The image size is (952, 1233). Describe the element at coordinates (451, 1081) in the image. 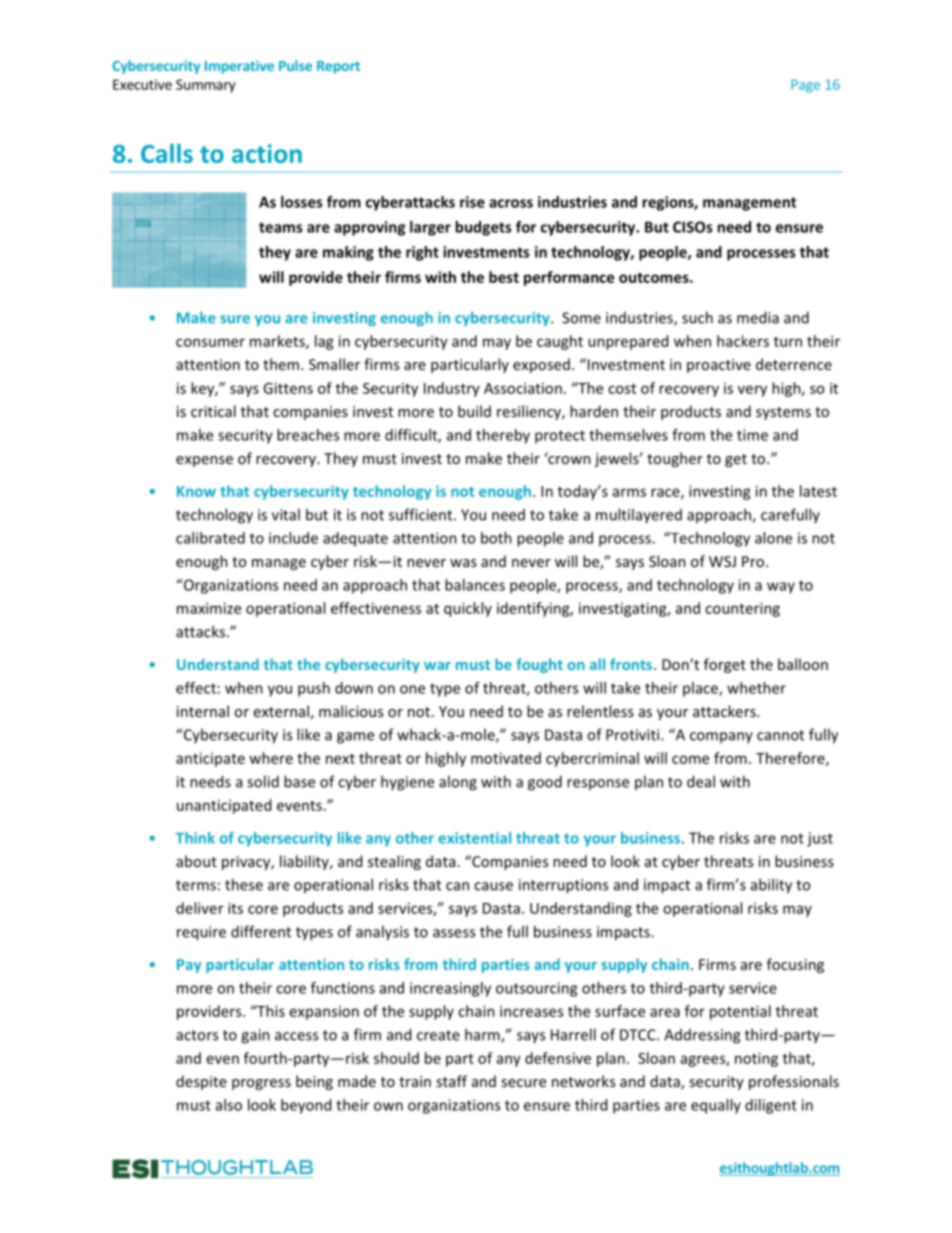

I see `staff` at that location.
